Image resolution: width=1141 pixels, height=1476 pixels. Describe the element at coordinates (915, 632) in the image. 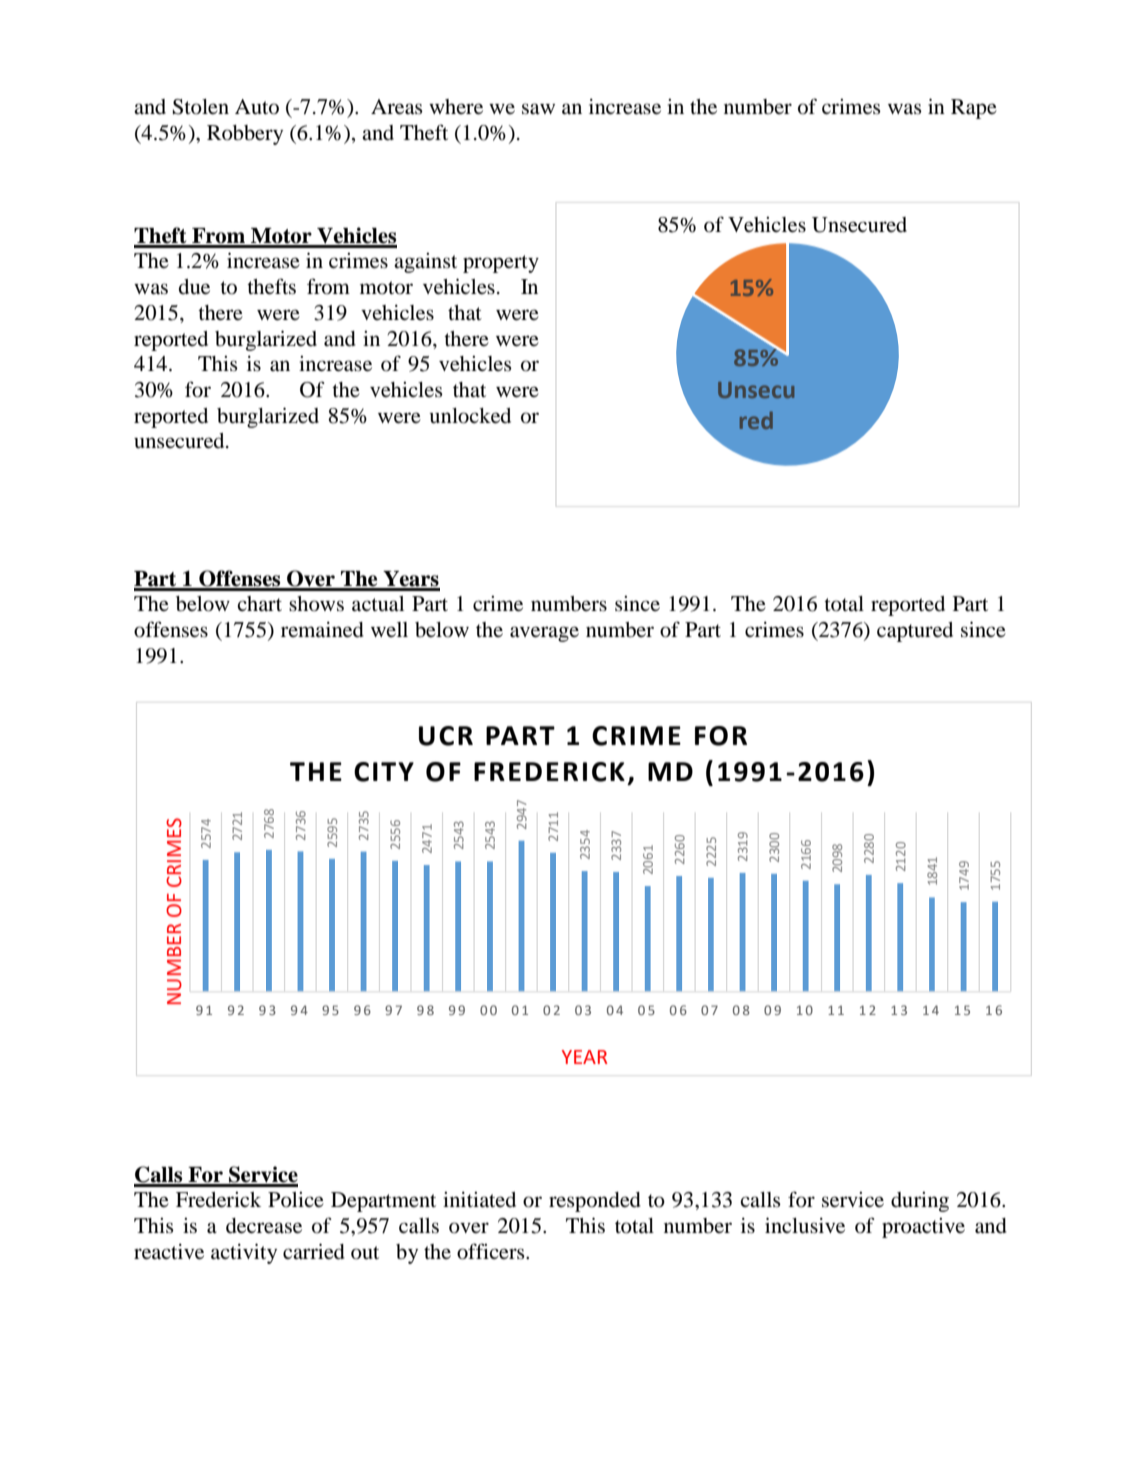

I see `captured` at that location.
